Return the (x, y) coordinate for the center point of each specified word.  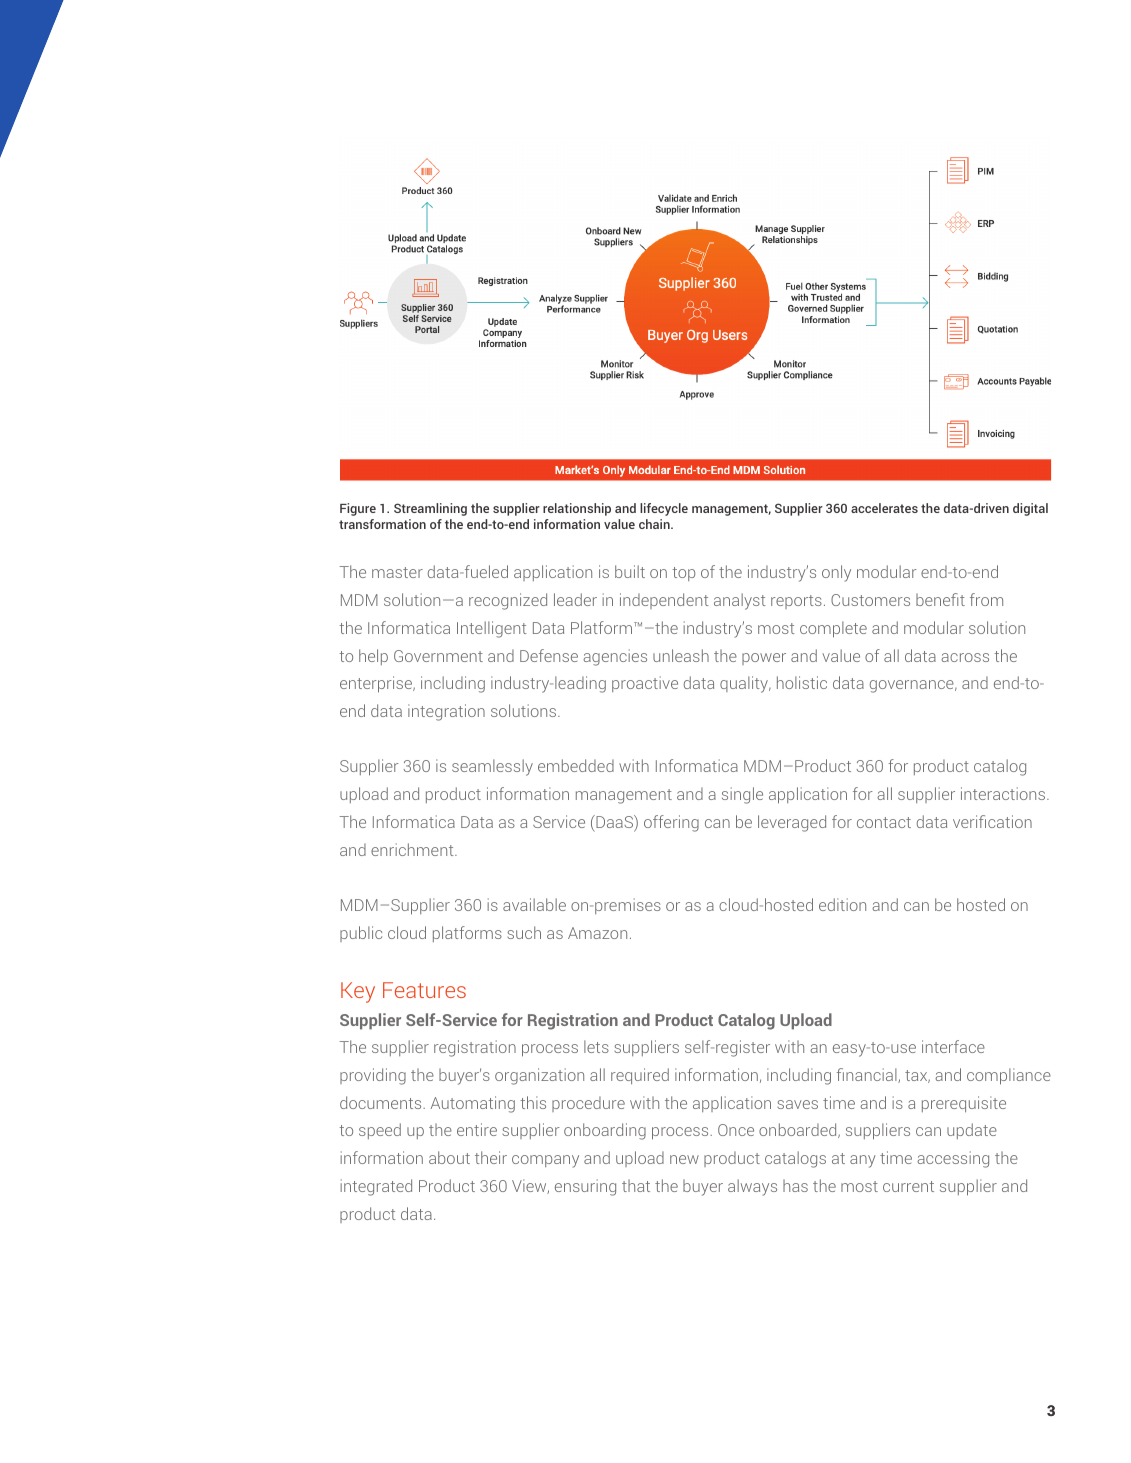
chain (655, 524)
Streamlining (430, 509)
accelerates (884, 508)
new (684, 1159)
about (449, 1157)
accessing (953, 1159)
